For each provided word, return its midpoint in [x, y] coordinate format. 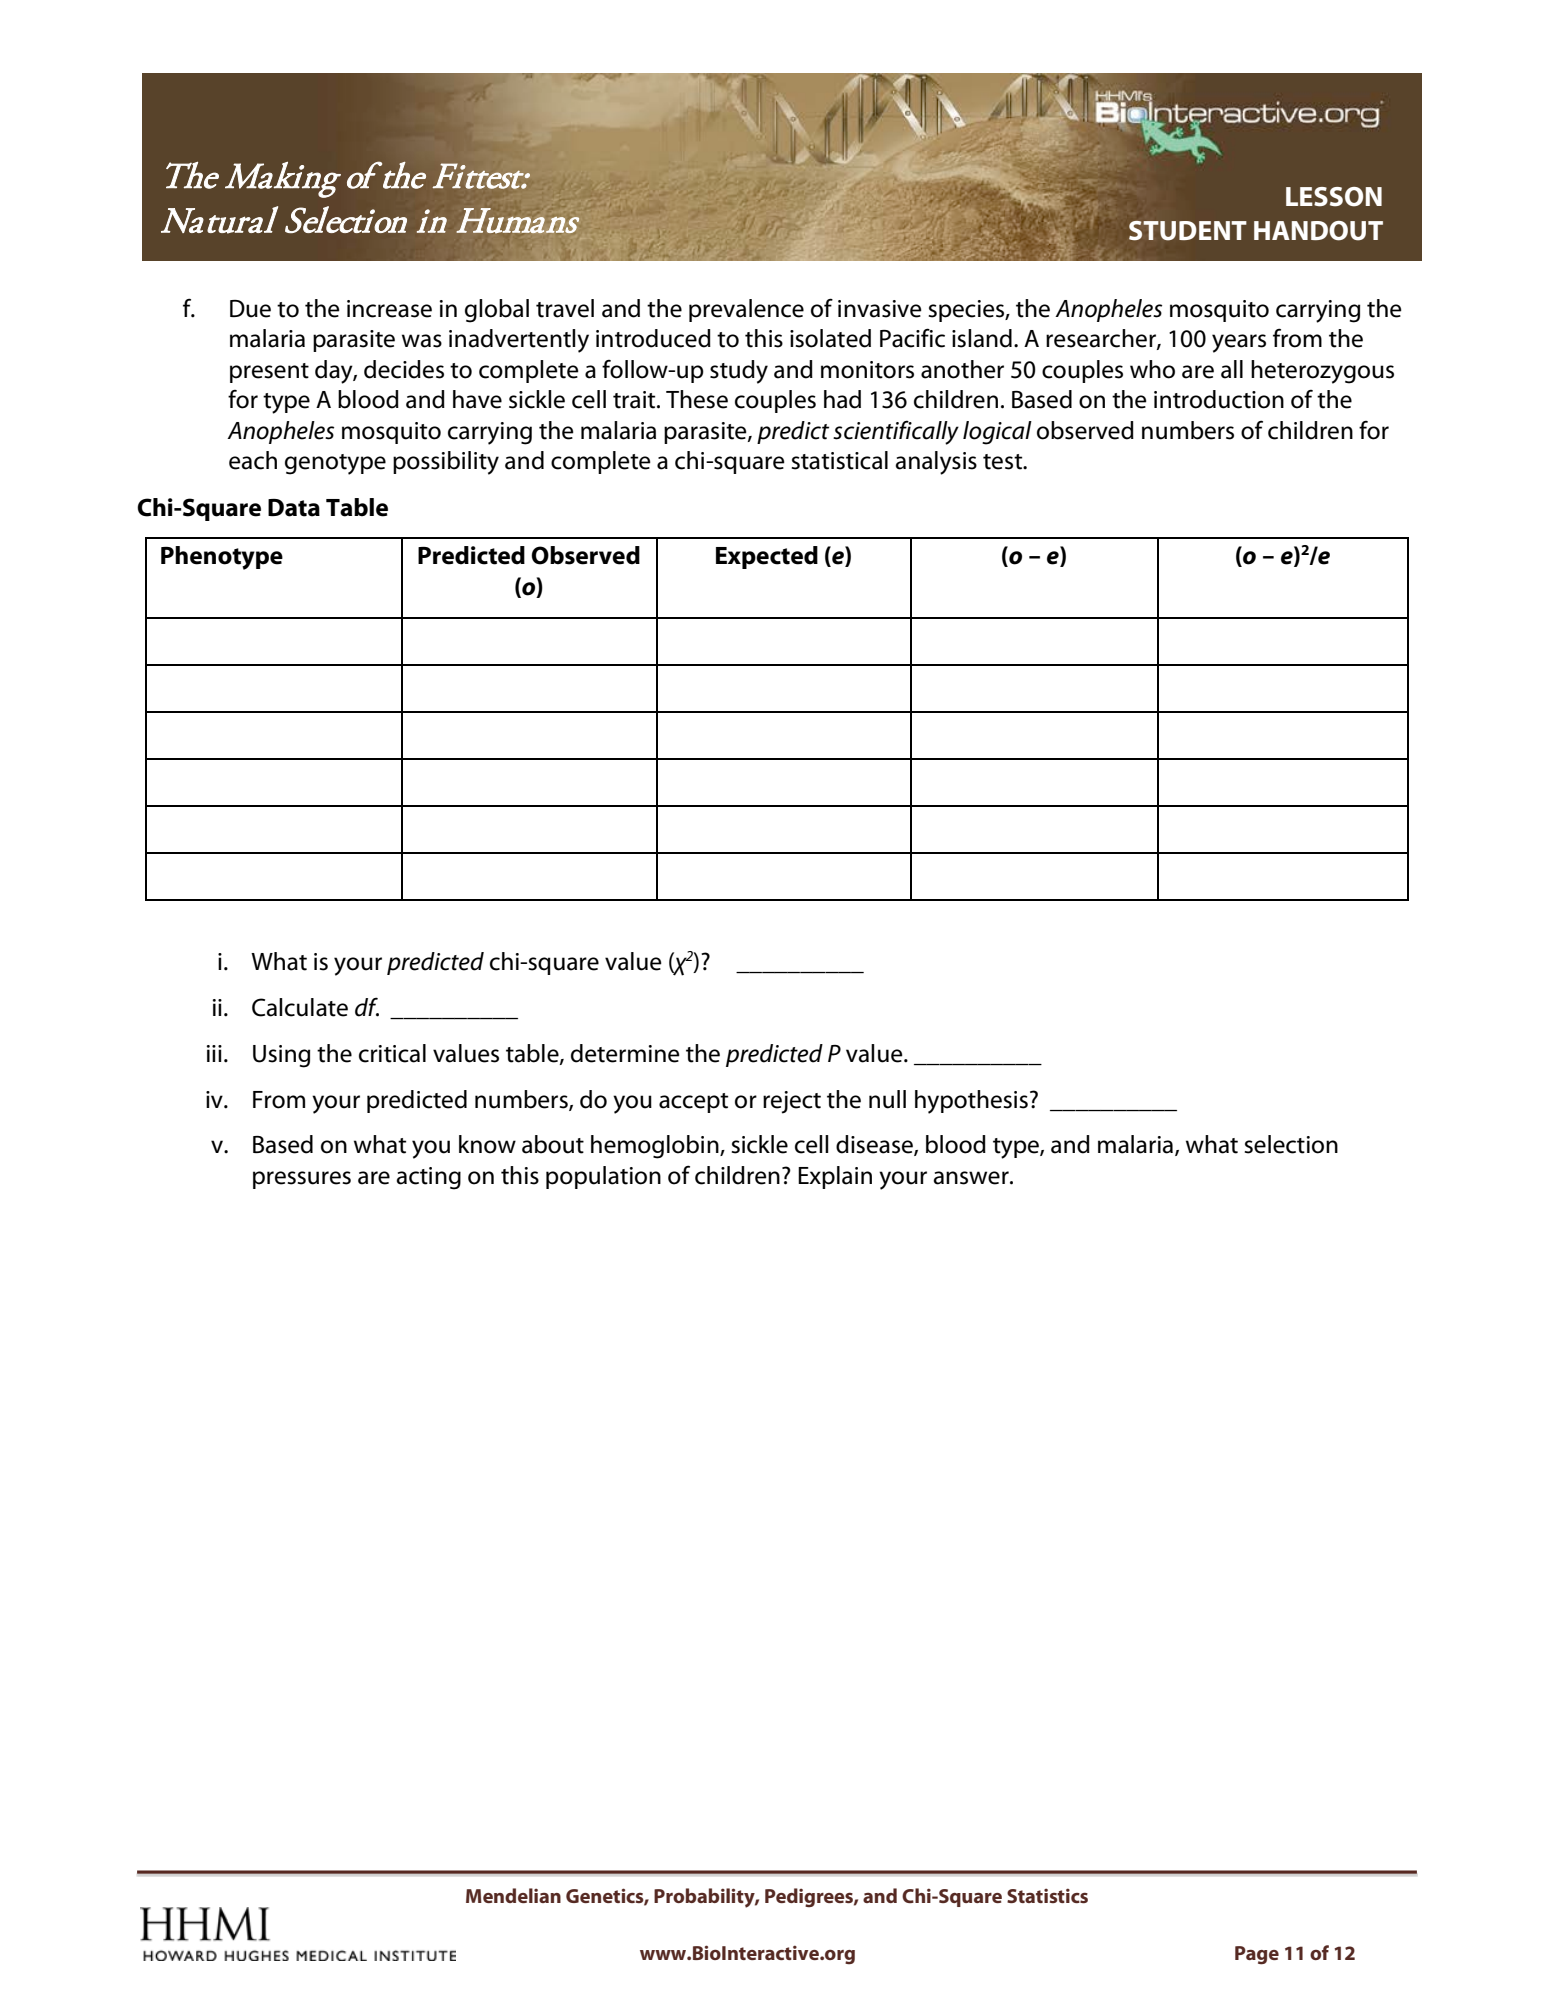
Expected [767, 557]
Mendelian [513, 1895]
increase [389, 309]
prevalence [746, 310]
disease [875, 1145]
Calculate [300, 1007]
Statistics [1047, 1895]
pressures [302, 1180]
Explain [835, 1177]
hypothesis [971, 1102]
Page [1257, 1955]
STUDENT [1188, 231]
